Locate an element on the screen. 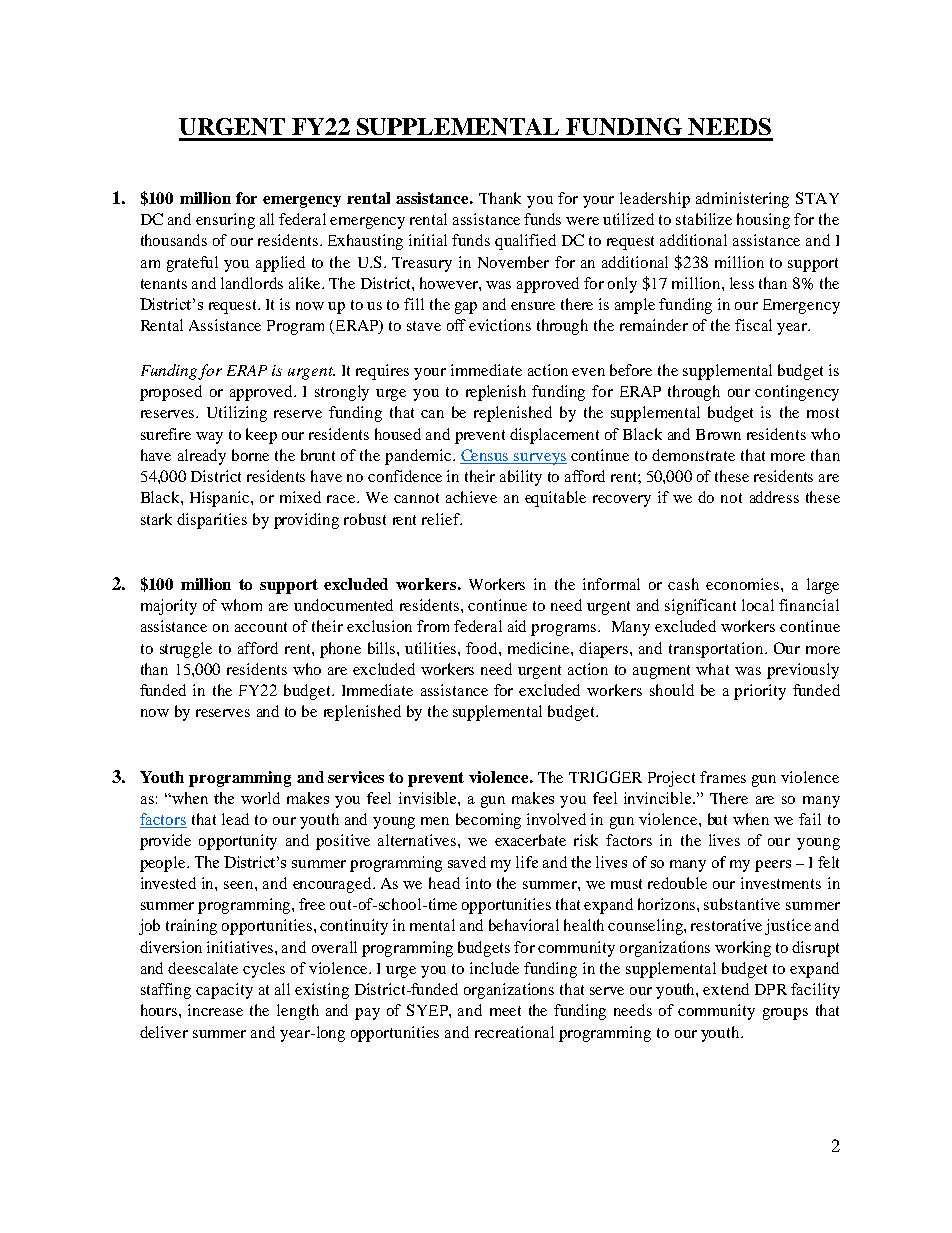 The height and width of the screenshot is (1233, 952). meet is located at coordinates (505, 1011).
